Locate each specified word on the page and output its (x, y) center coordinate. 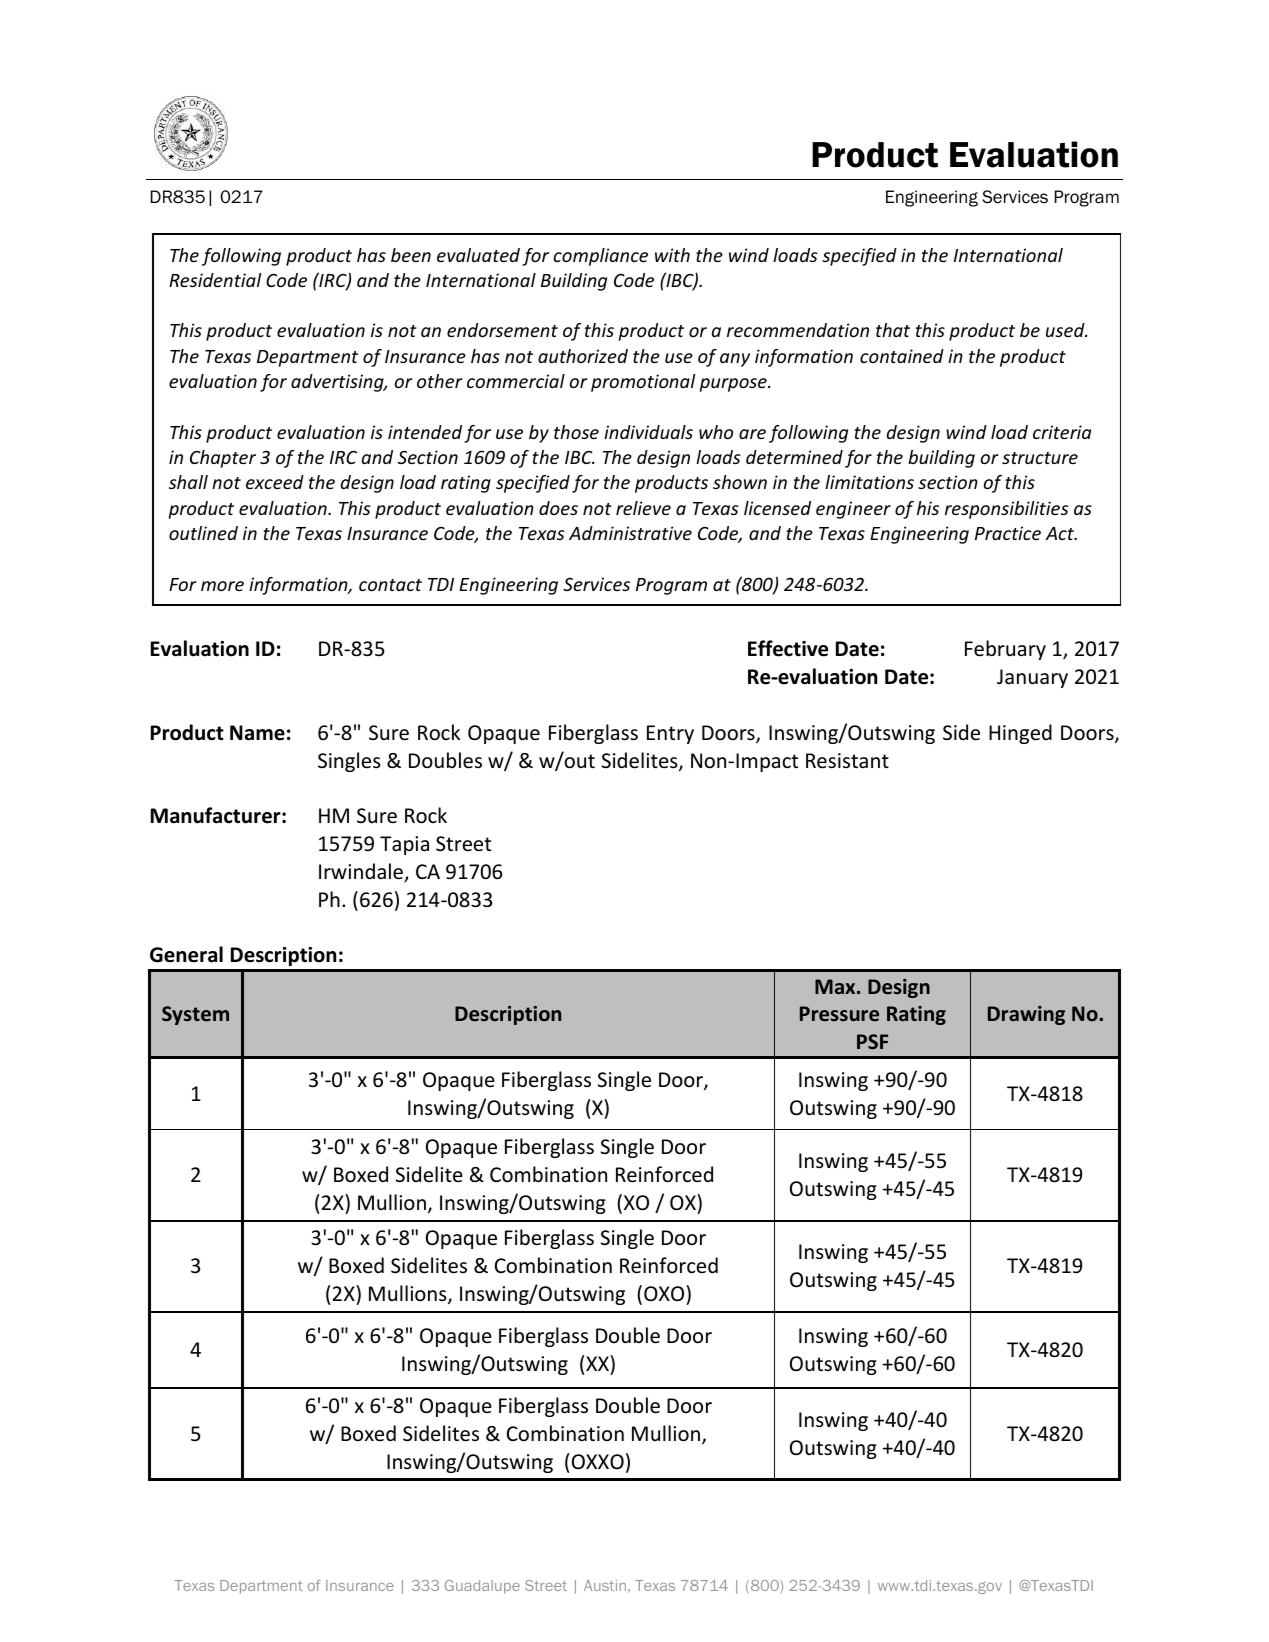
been (411, 255)
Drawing (1026, 1015)
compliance (600, 257)
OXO (665, 1293)
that (893, 330)
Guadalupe (482, 1587)
